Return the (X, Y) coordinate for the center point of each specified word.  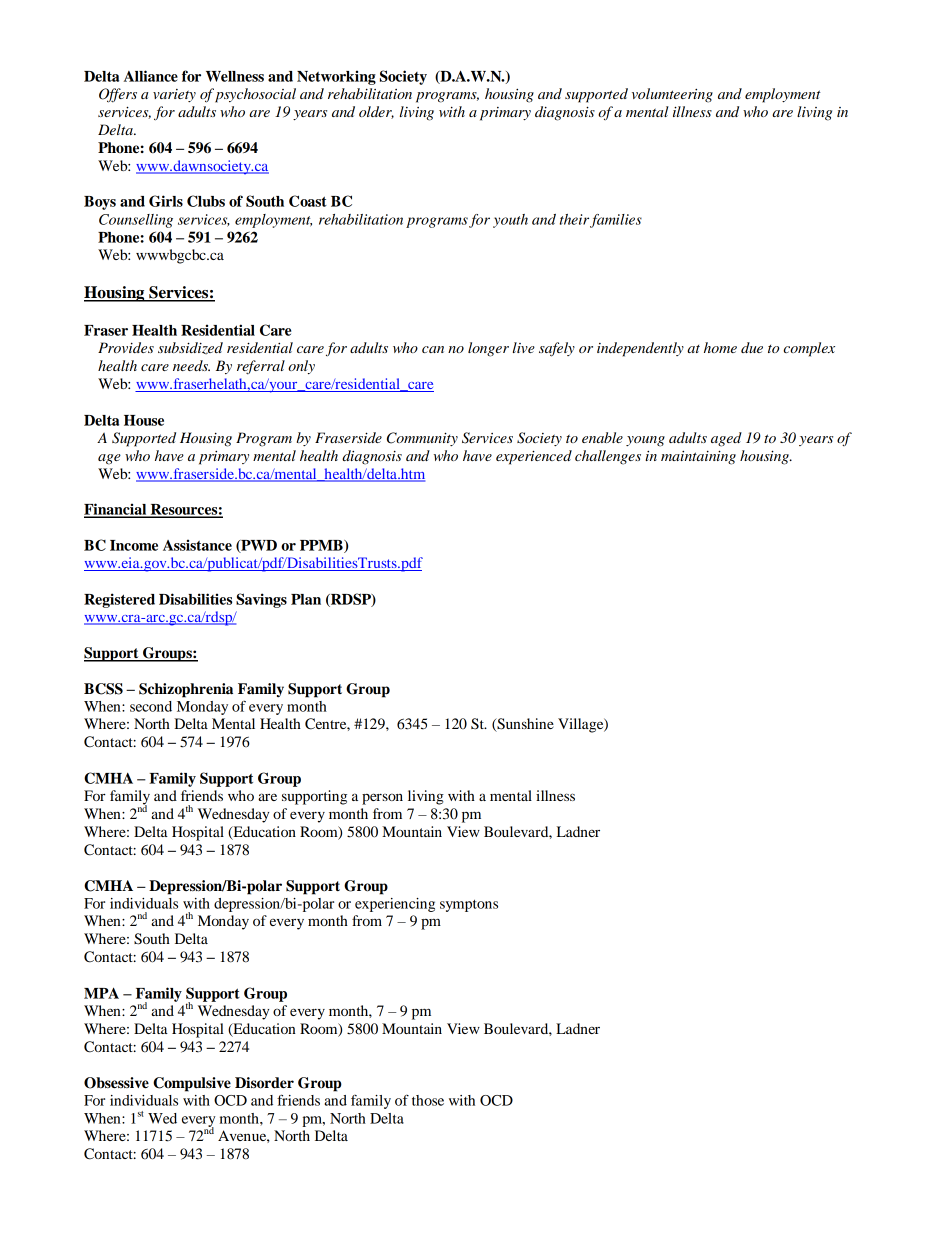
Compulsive (192, 1084)
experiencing (395, 905)
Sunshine (524, 725)
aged (726, 439)
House (144, 420)
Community (422, 439)
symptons (469, 906)
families (616, 221)
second (151, 706)
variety (174, 95)
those (428, 1100)
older (376, 112)
